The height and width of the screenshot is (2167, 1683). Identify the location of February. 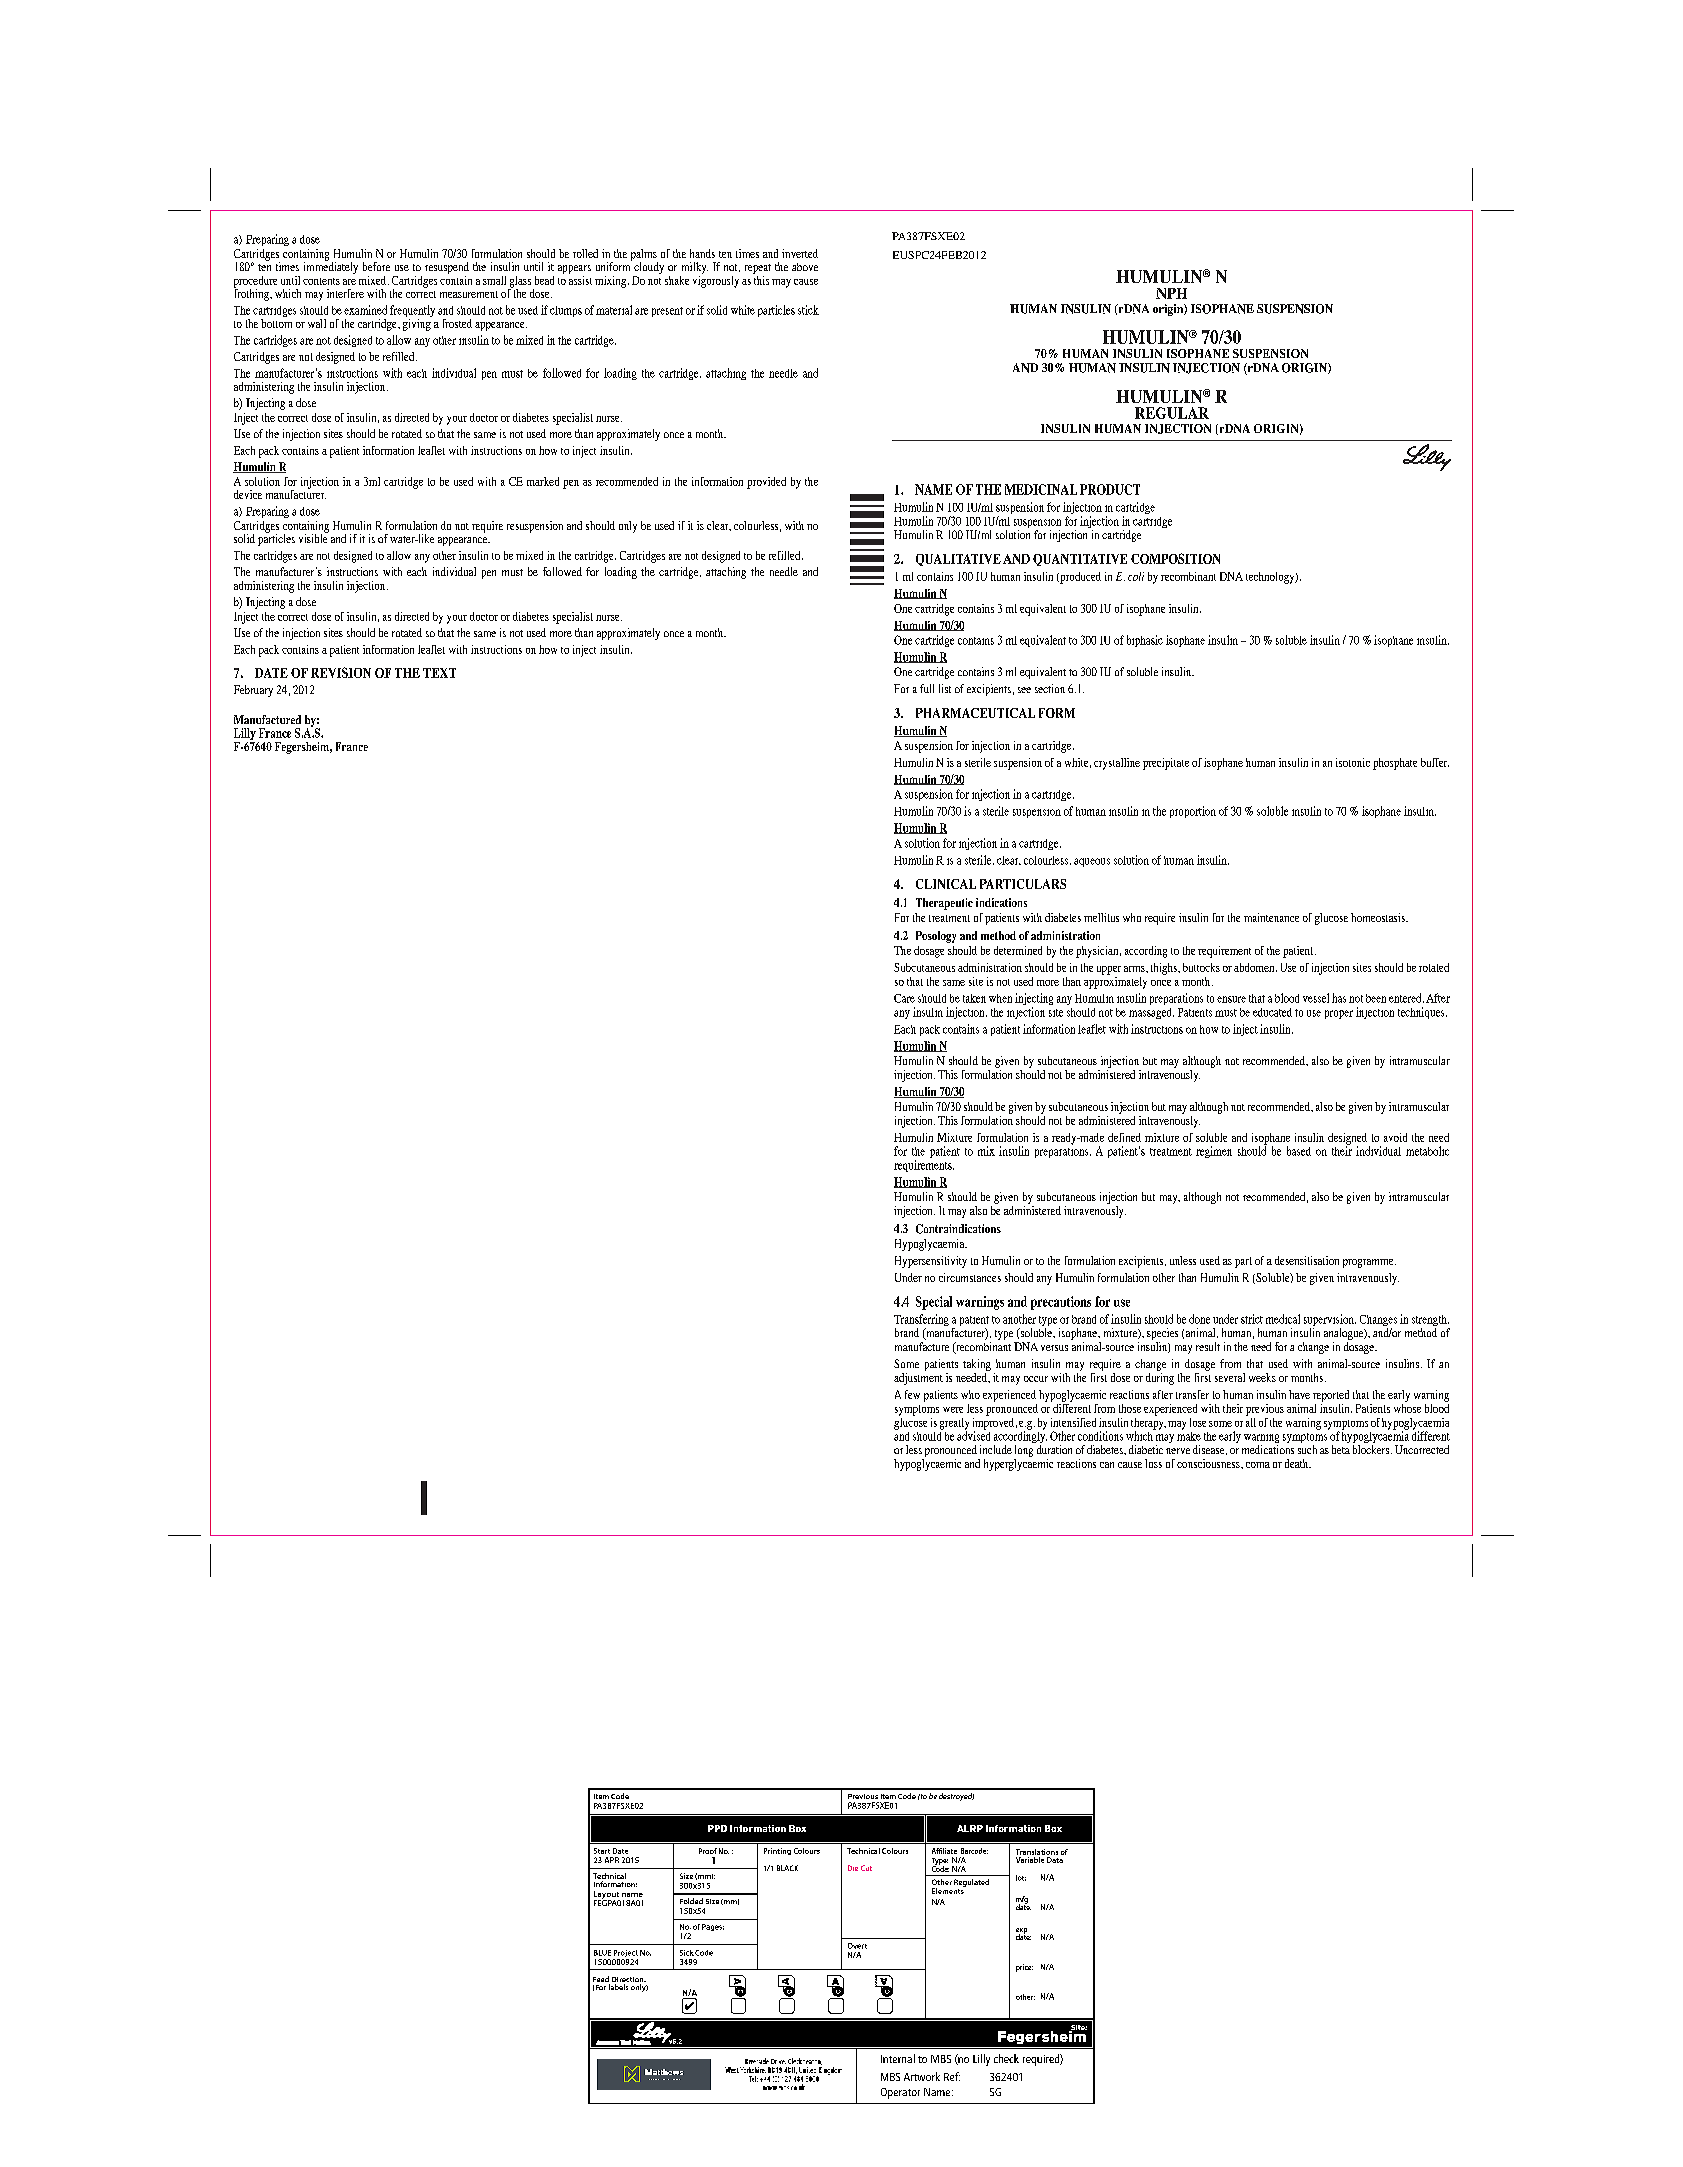
(253, 691).
